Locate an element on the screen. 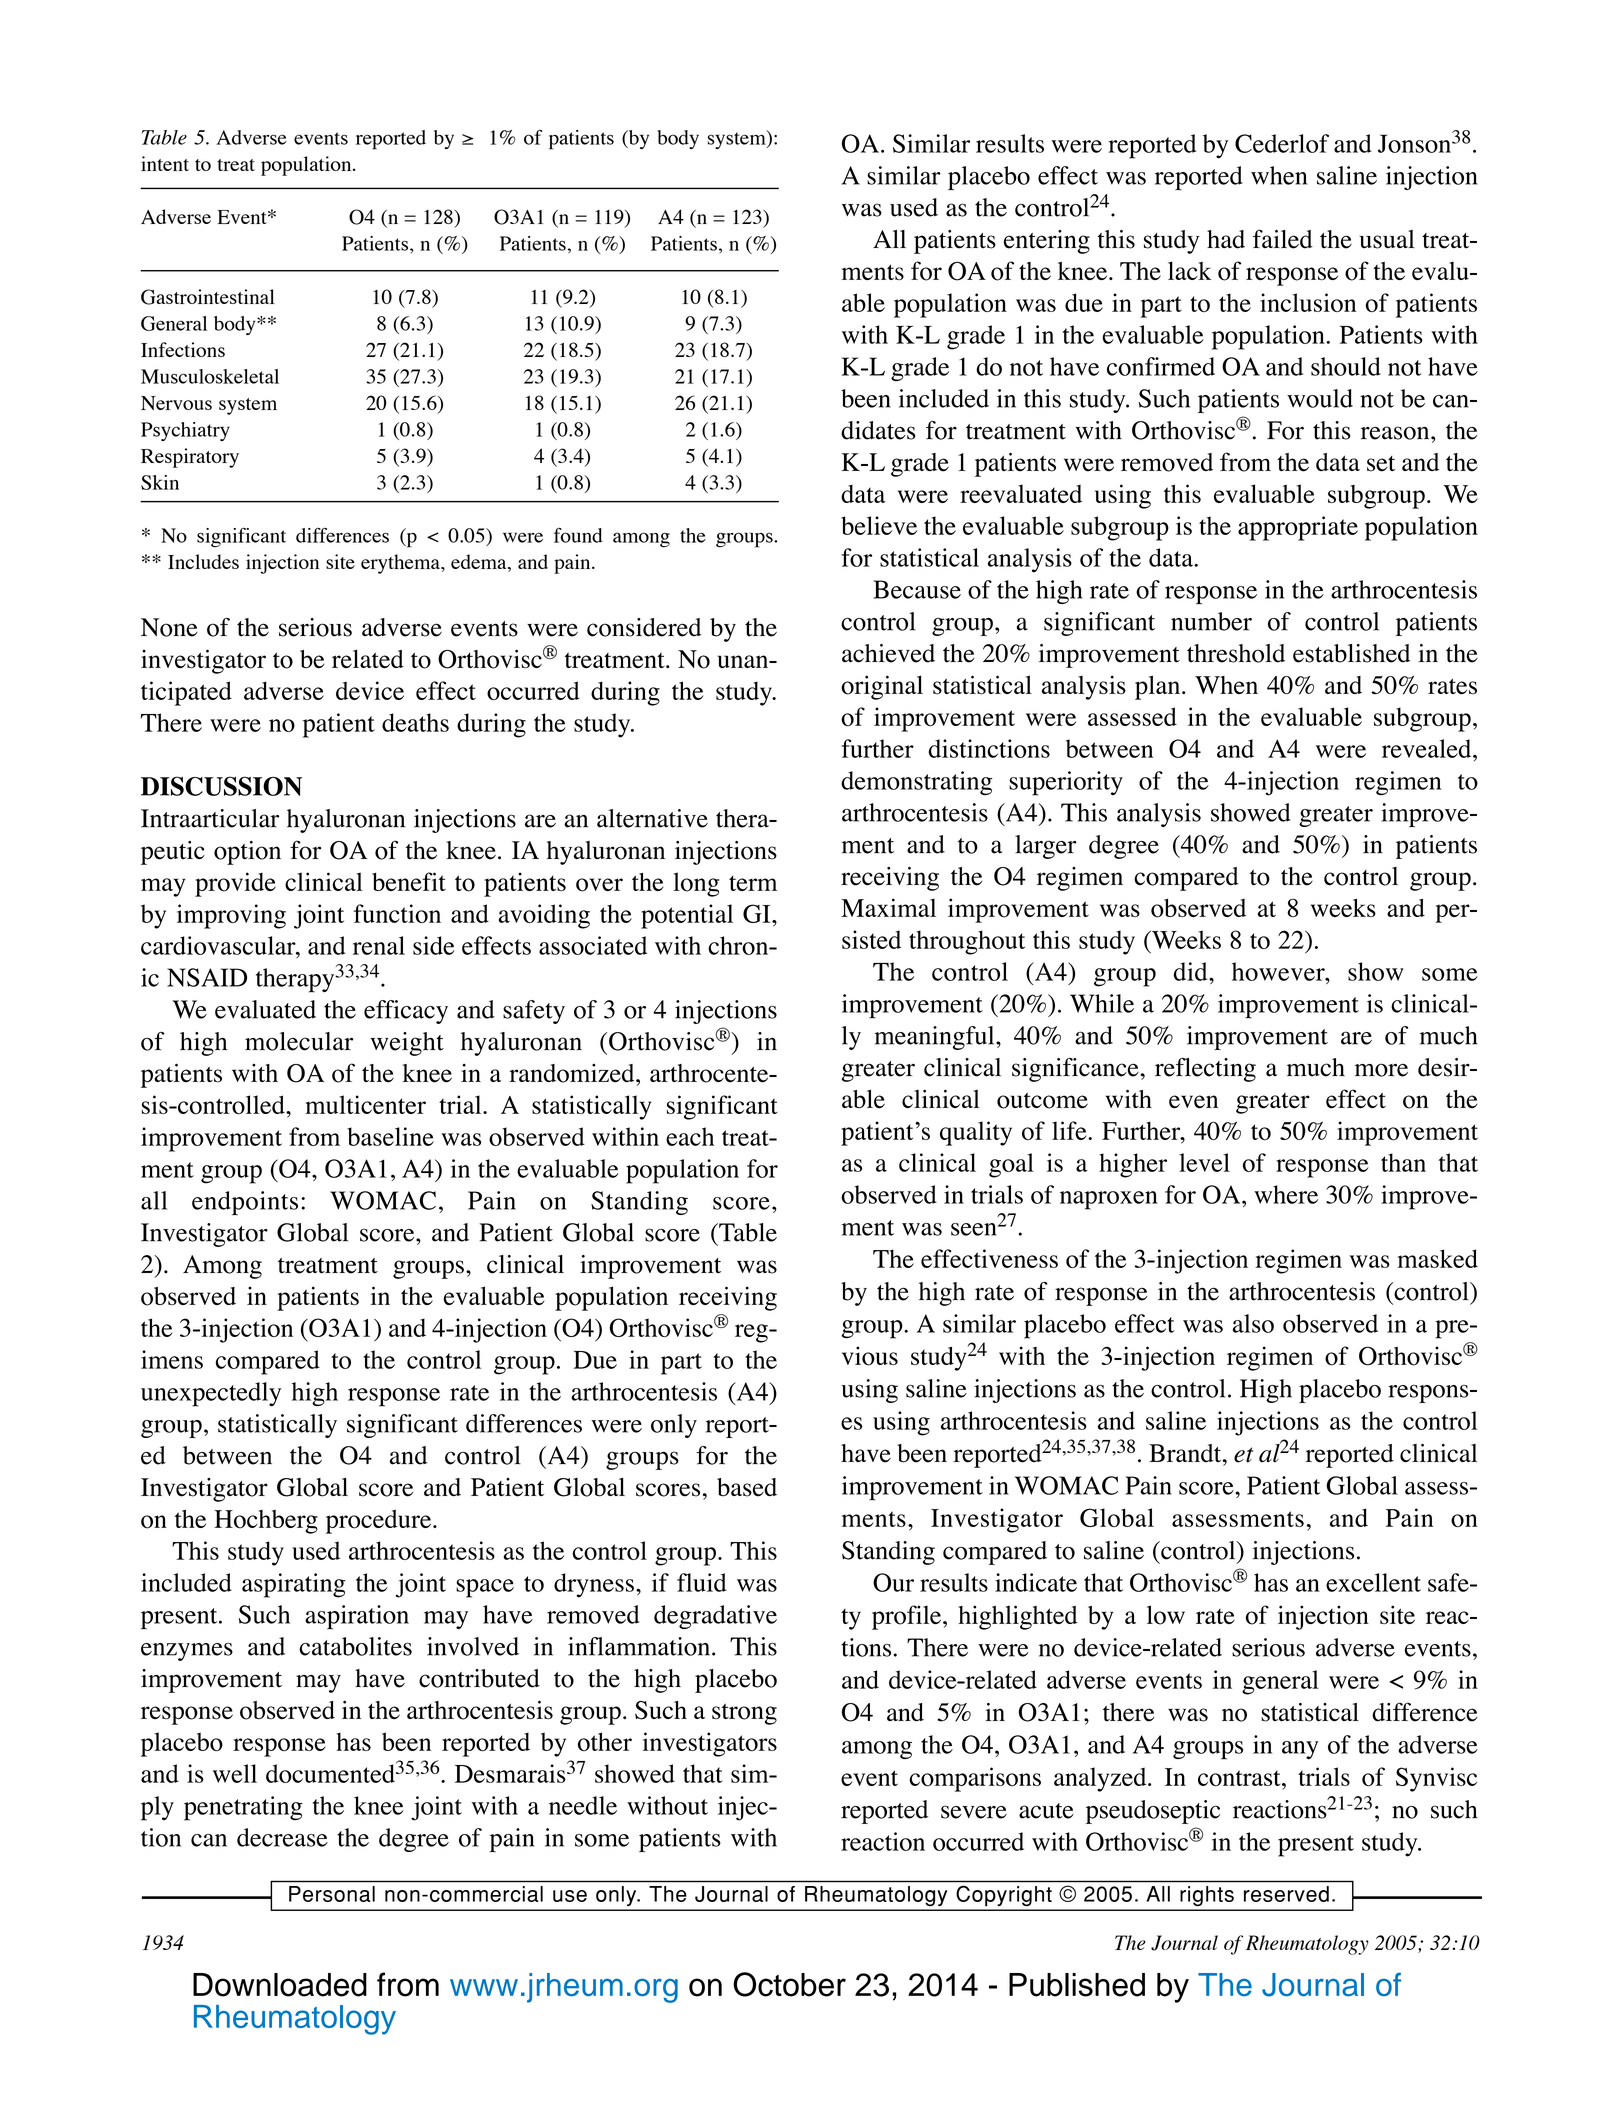 The height and width of the screenshot is (2102, 1624). unexpectedly is located at coordinates (211, 1394).
